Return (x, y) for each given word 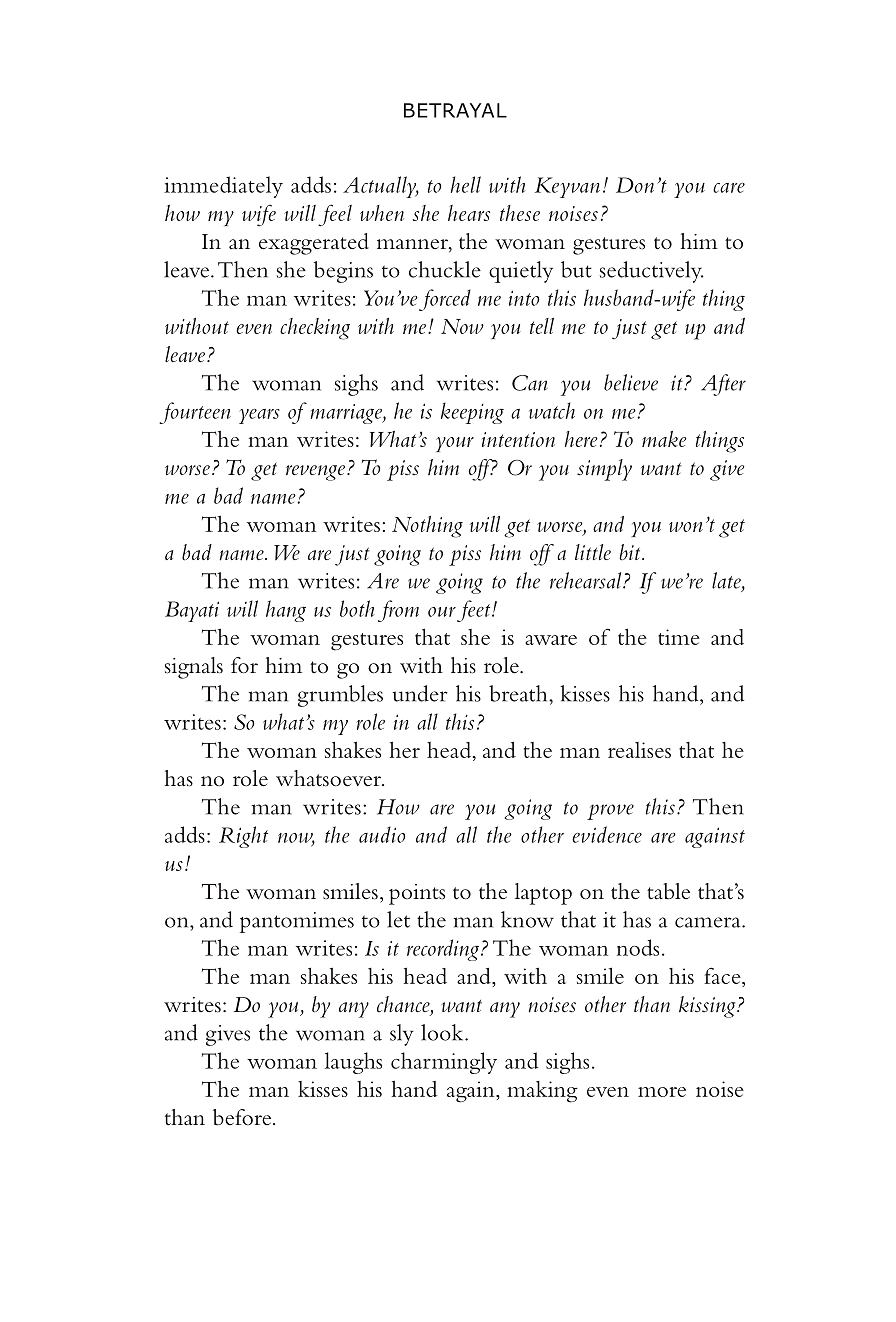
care (729, 188)
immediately (223, 187)
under (420, 693)
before (243, 1117)
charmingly (444, 1063)
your (455, 444)
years (259, 416)
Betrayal (455, 110)
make (664, 439)
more (662, 1092)
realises (639, 750)
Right (243, 837)
